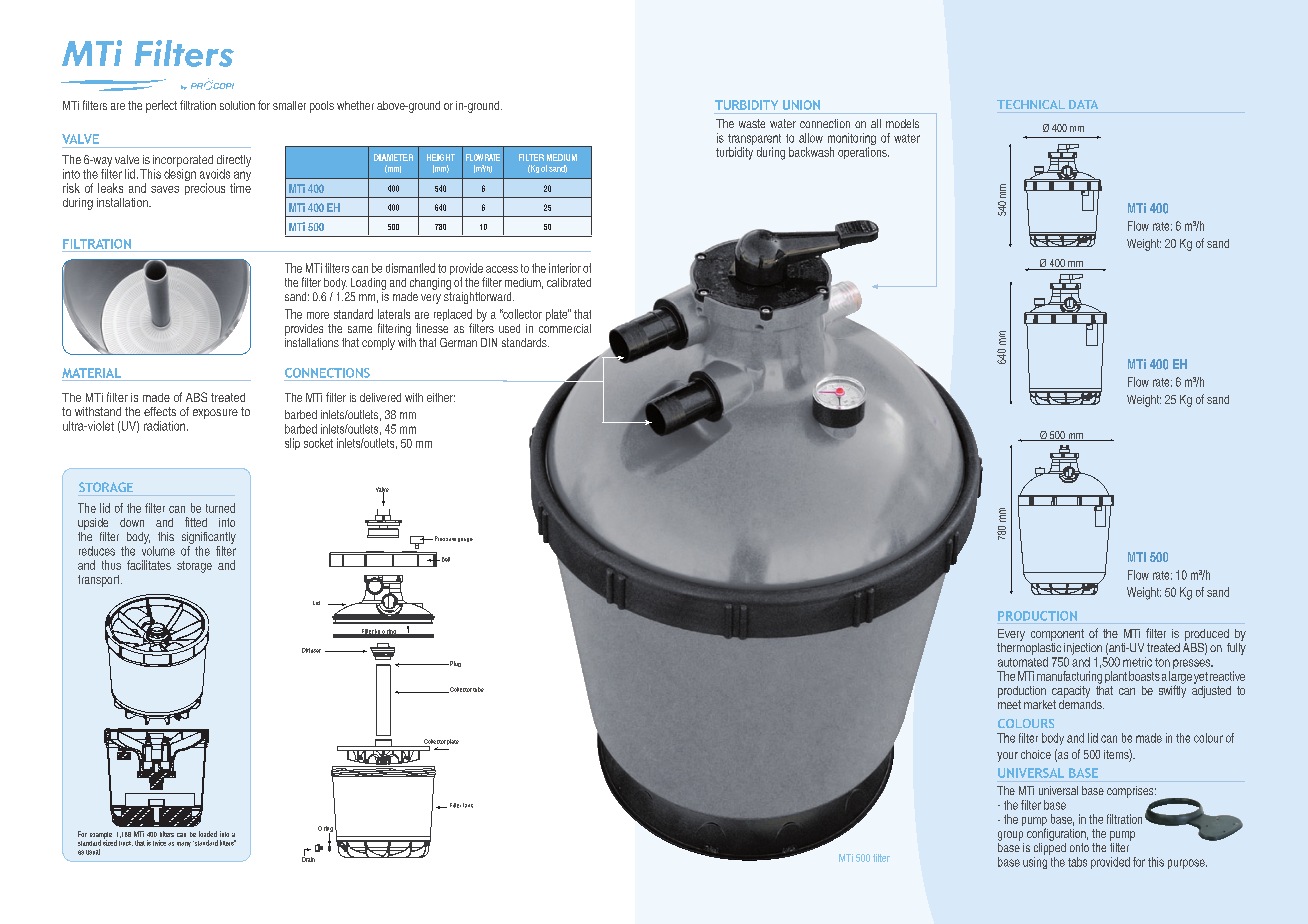 This screenshot has height=924, width=1308. I want to click on DATA, so click(1083, 104).
